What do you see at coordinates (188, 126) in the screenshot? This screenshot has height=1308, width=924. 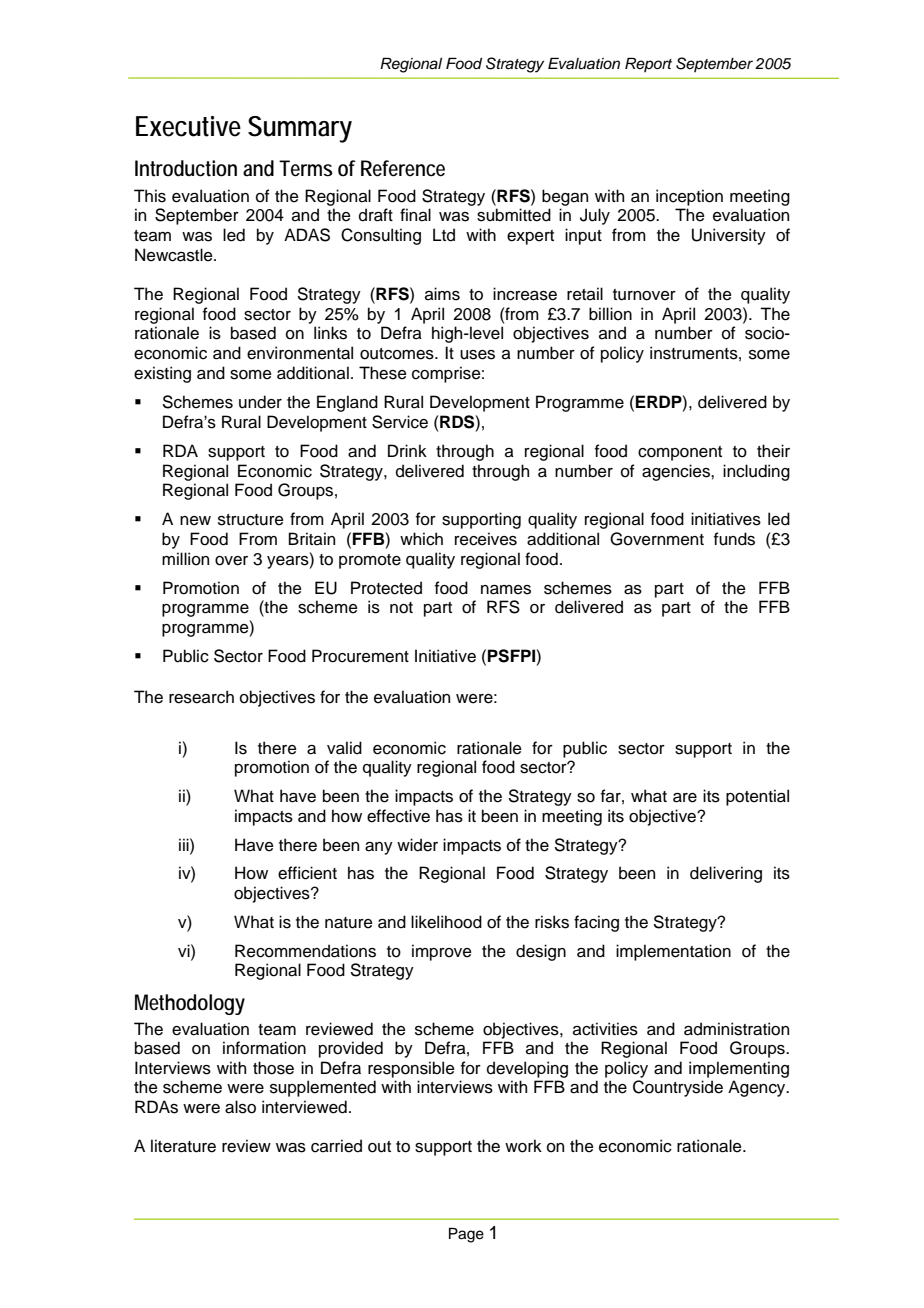 I see `Executive` at bounding box center [188, 126].
